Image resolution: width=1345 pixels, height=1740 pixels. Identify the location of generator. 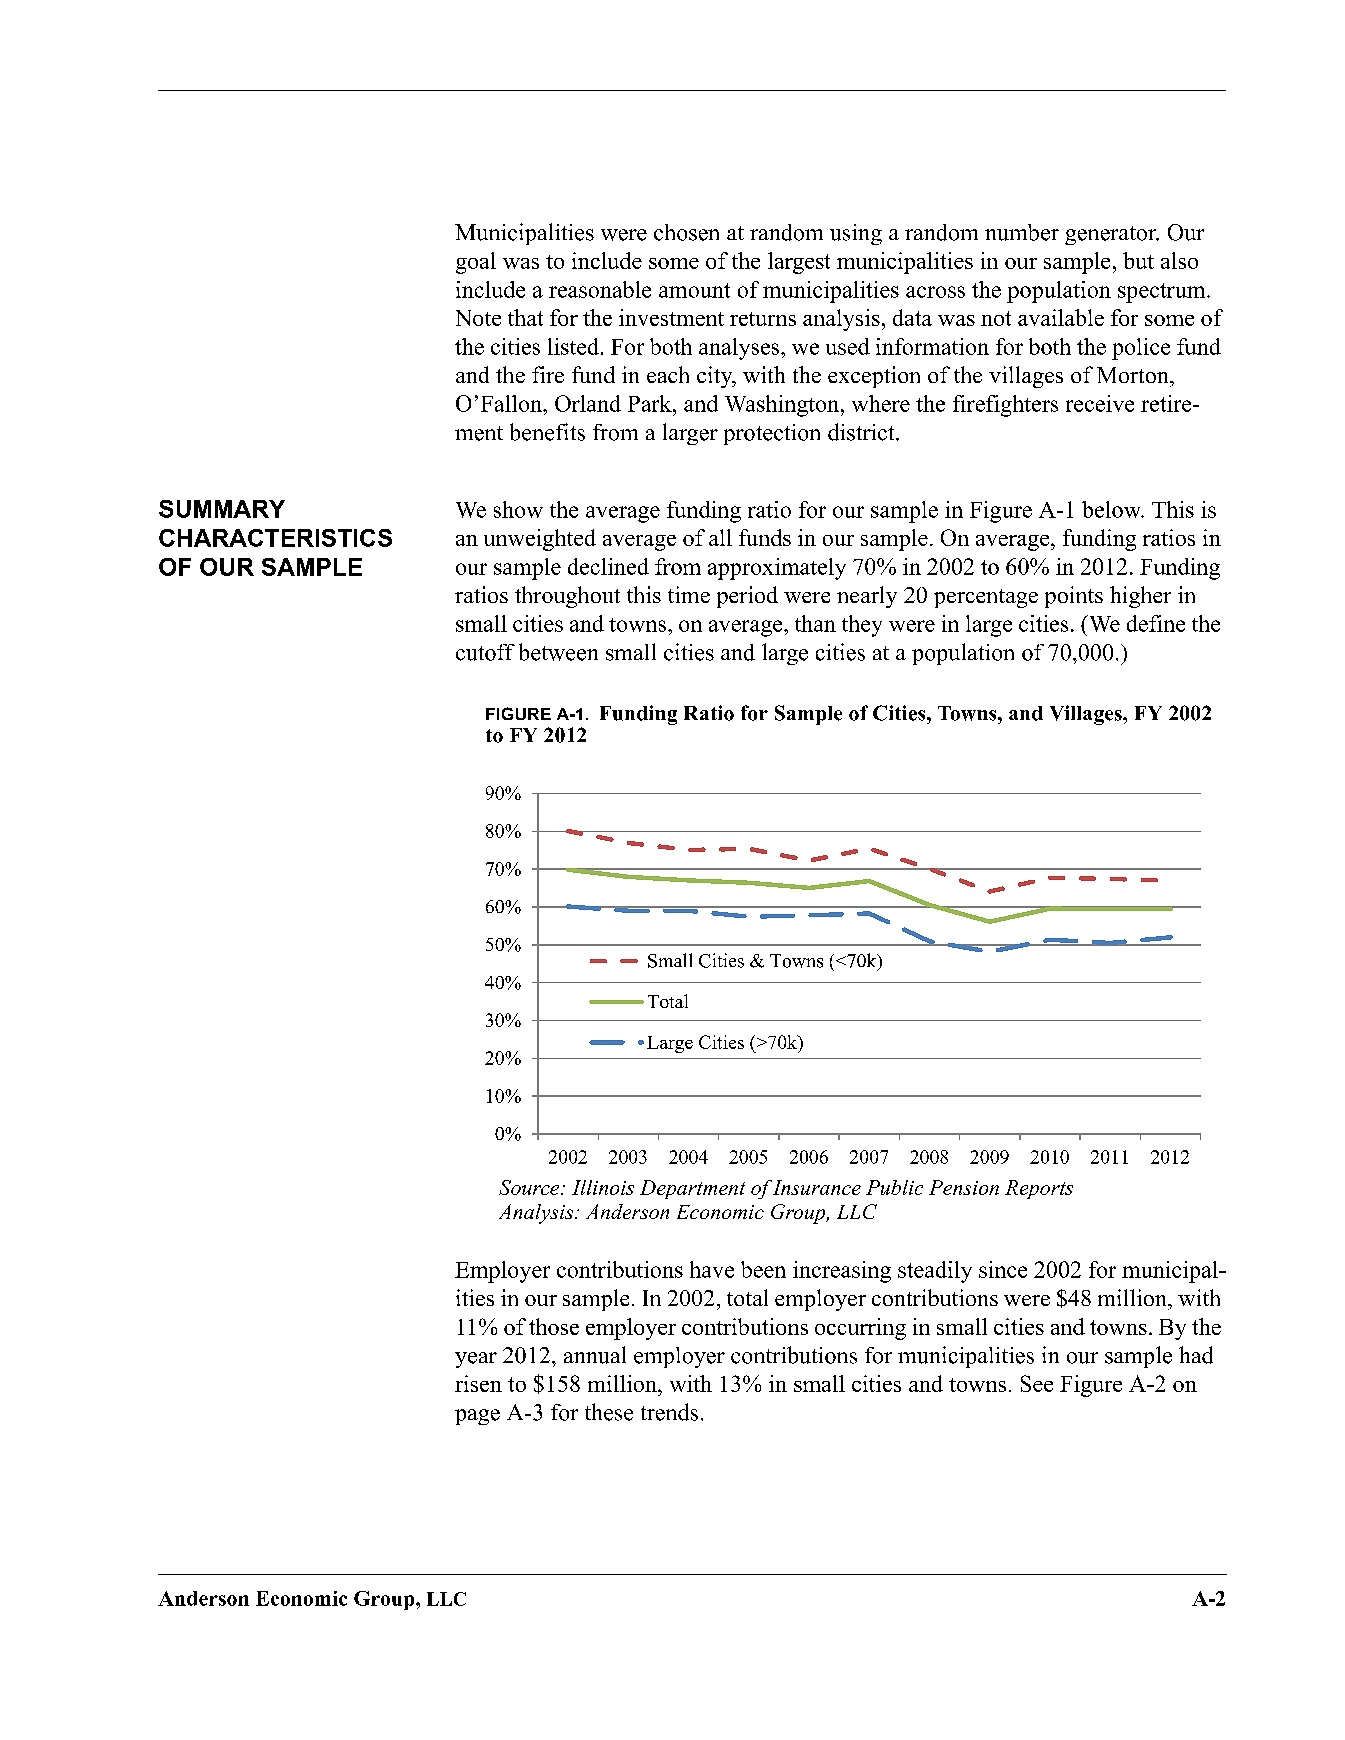
(1112, 235).
